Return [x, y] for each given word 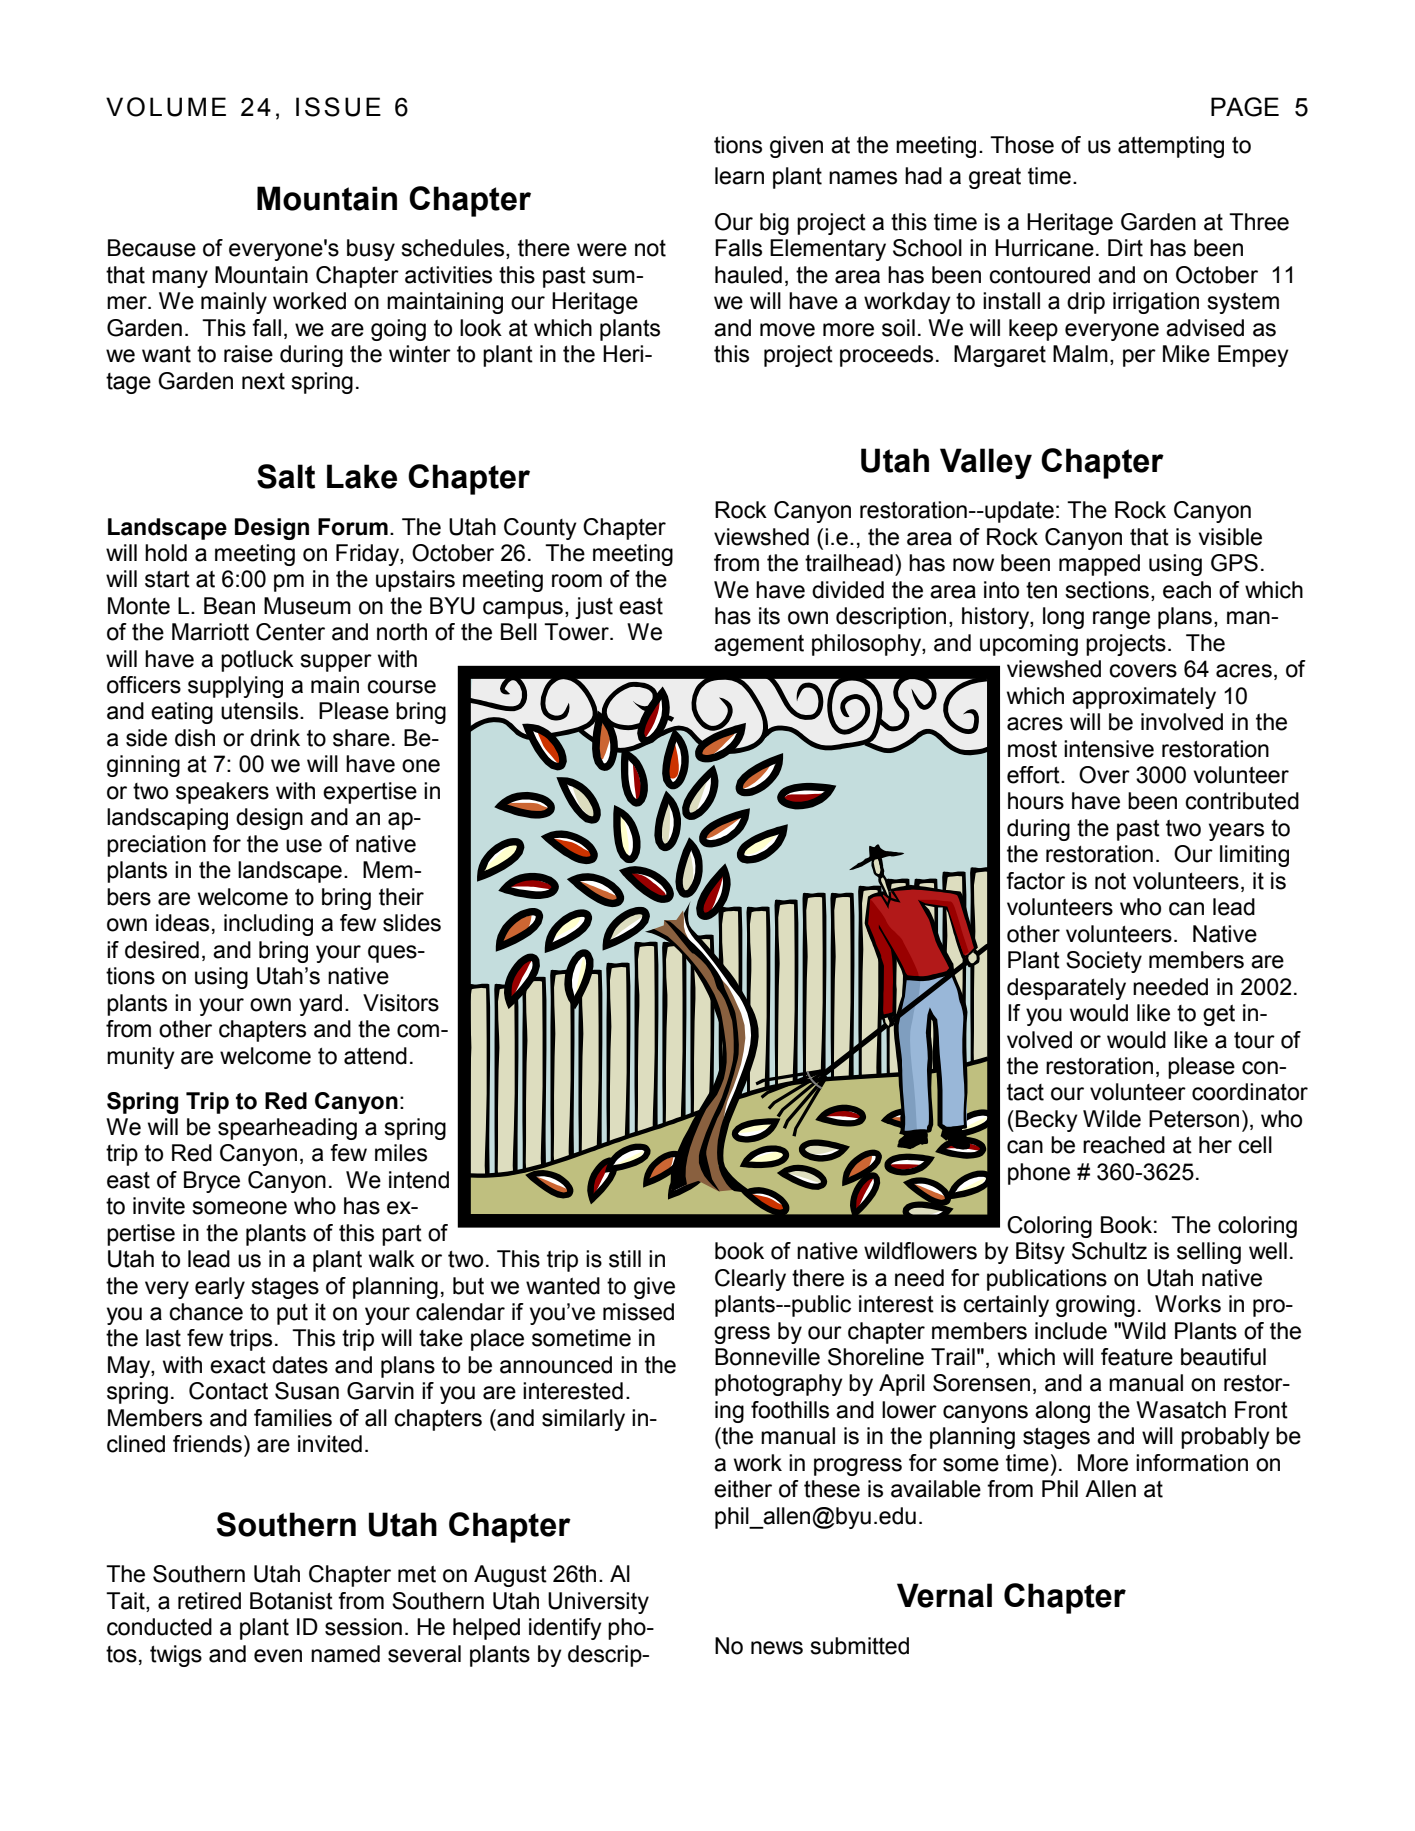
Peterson [1194, 1119]
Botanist [291, 1601]
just [594, 608]
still [625, 1259]
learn [739, 176]
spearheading [287, 1129]
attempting [1171, 147]
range [1121, 620]
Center [290, 632]
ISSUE [338, 107]
